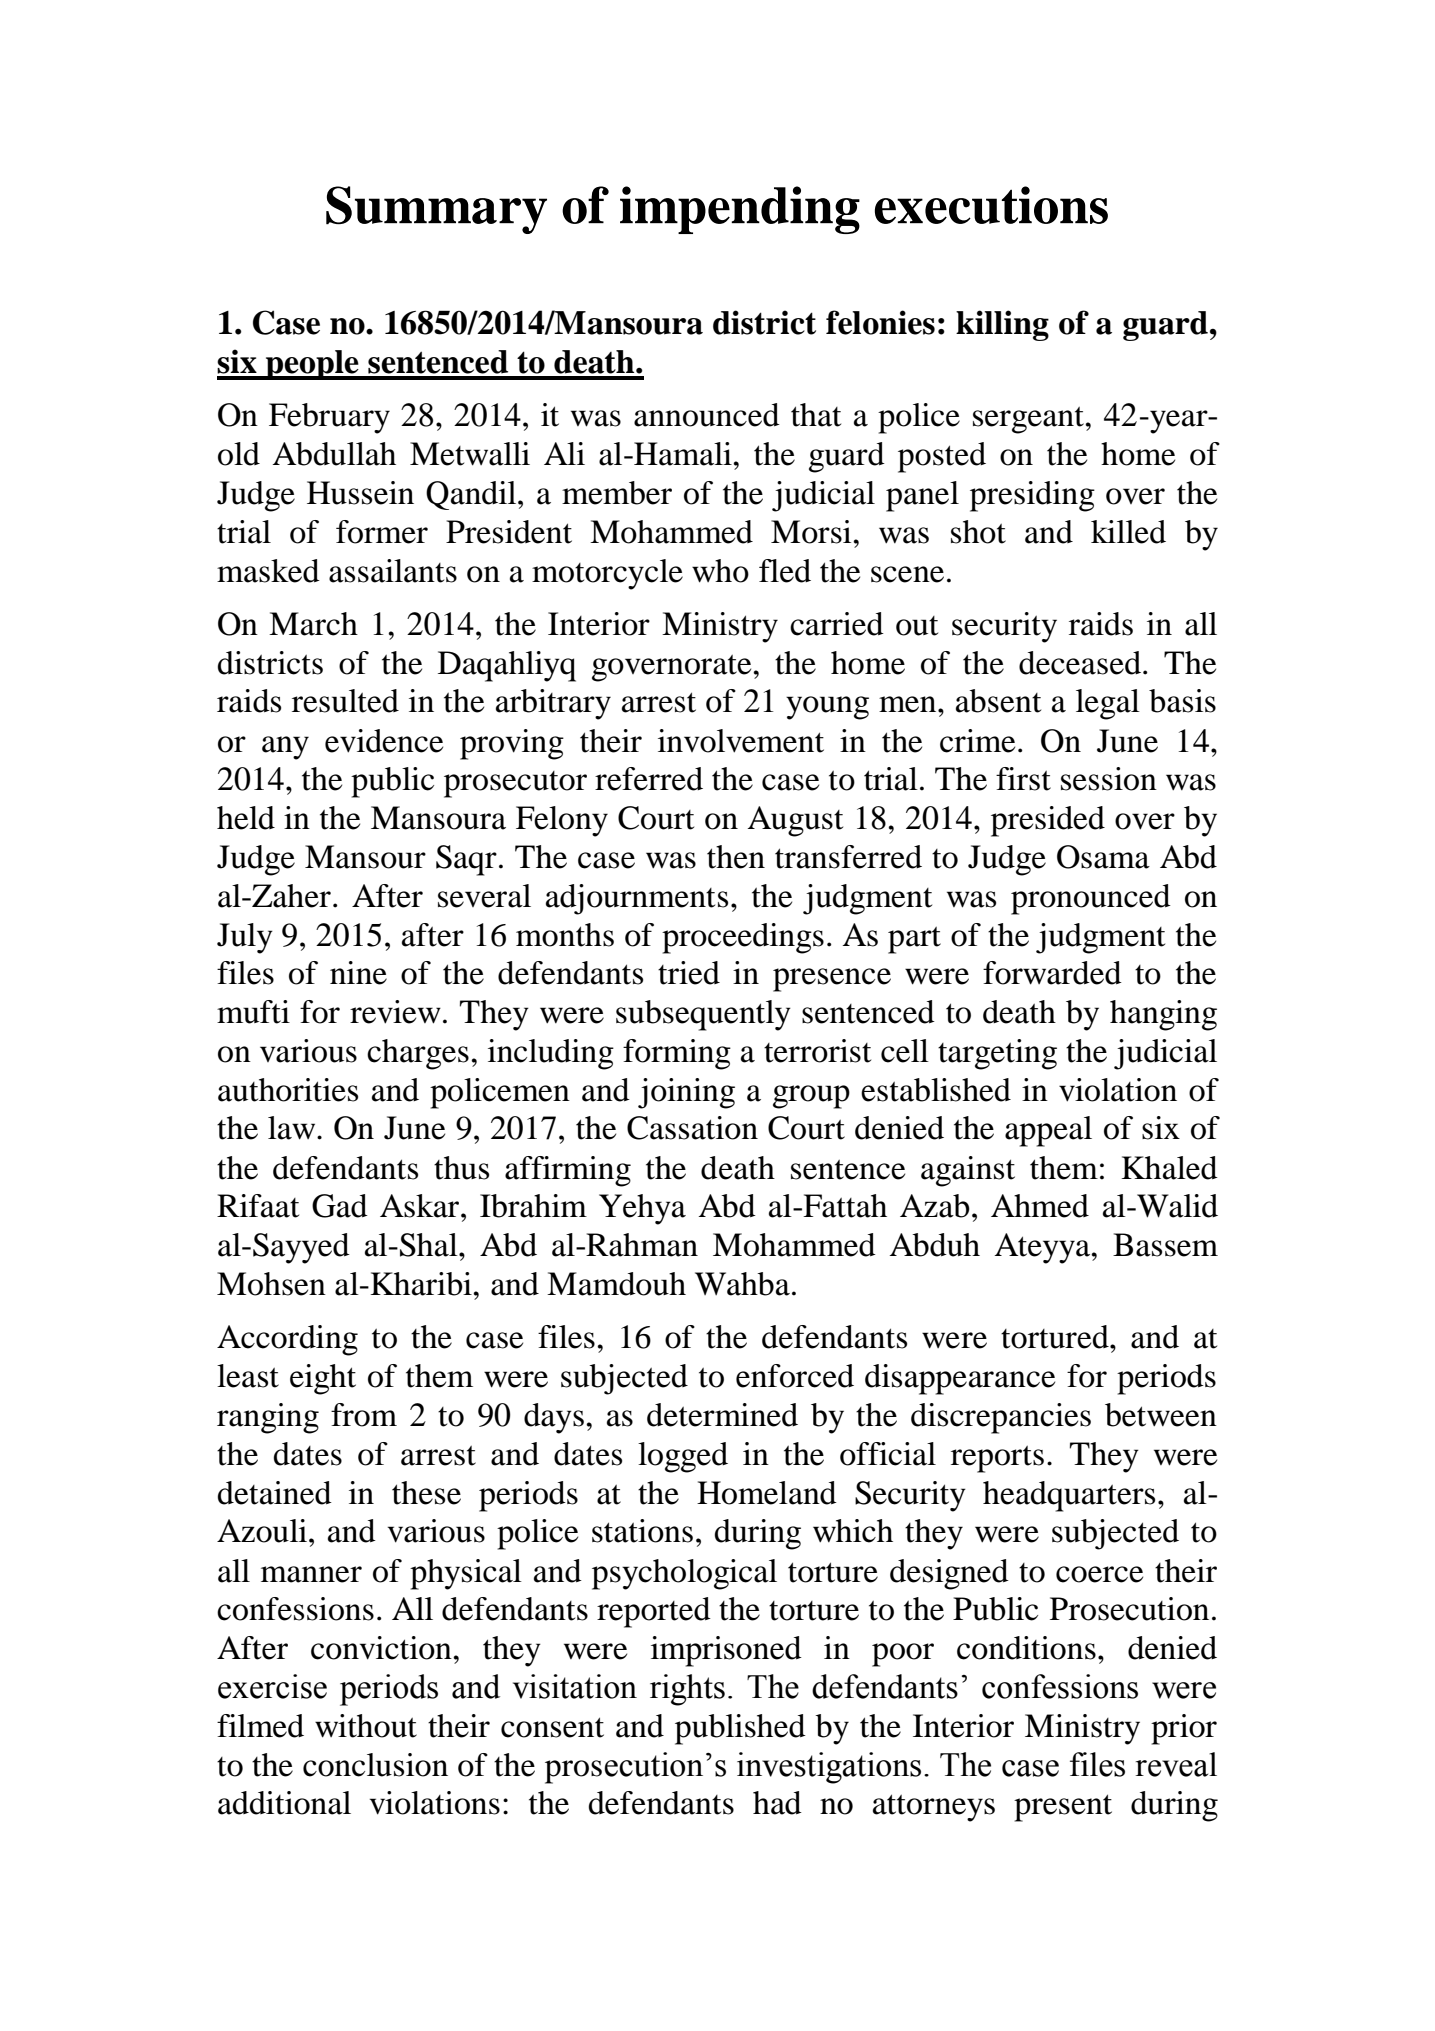  Describe the element at coordinates (375, 1765) in the page. I see `conclusion` at that location.
